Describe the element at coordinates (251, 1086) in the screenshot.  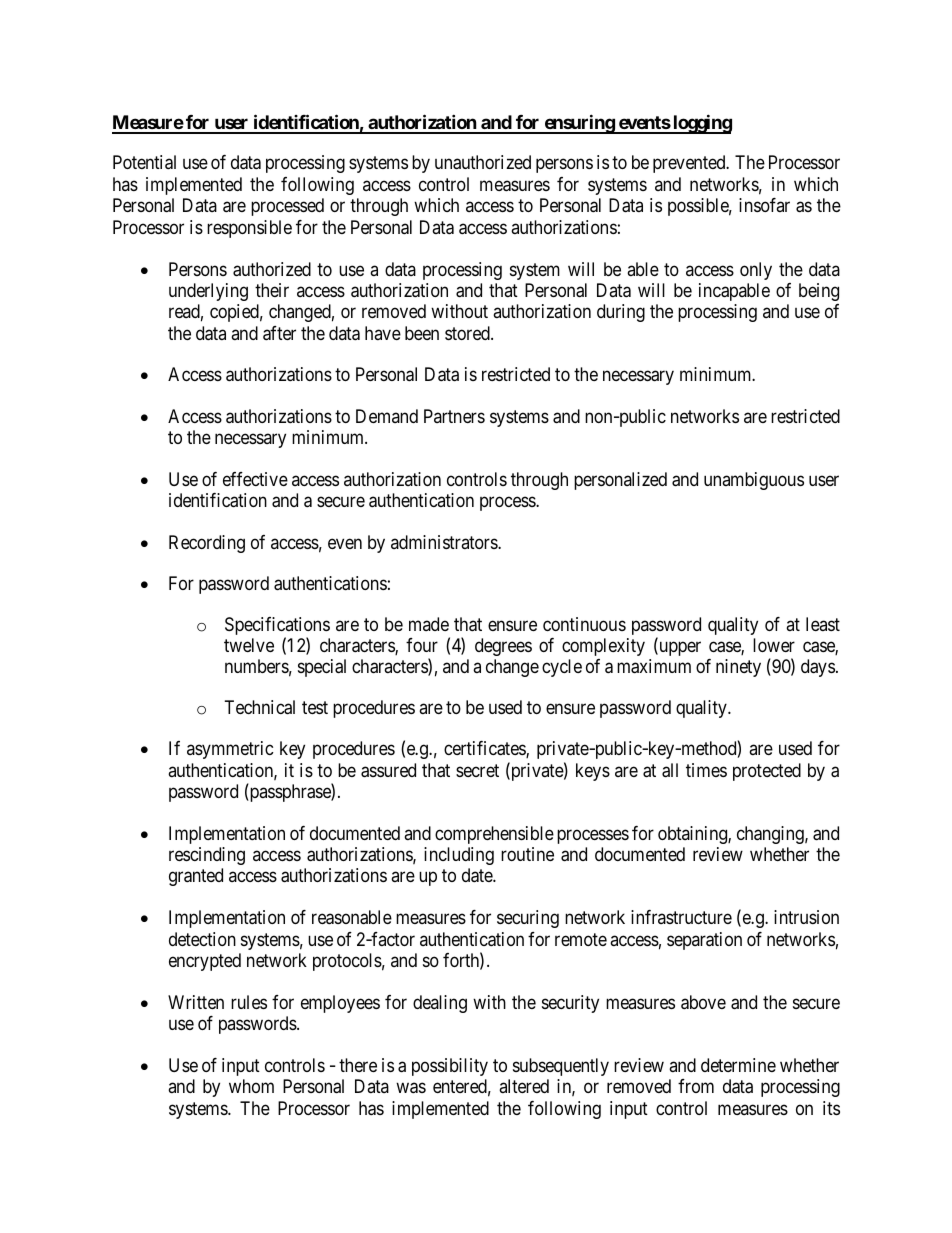
I see `whom` at that location.
